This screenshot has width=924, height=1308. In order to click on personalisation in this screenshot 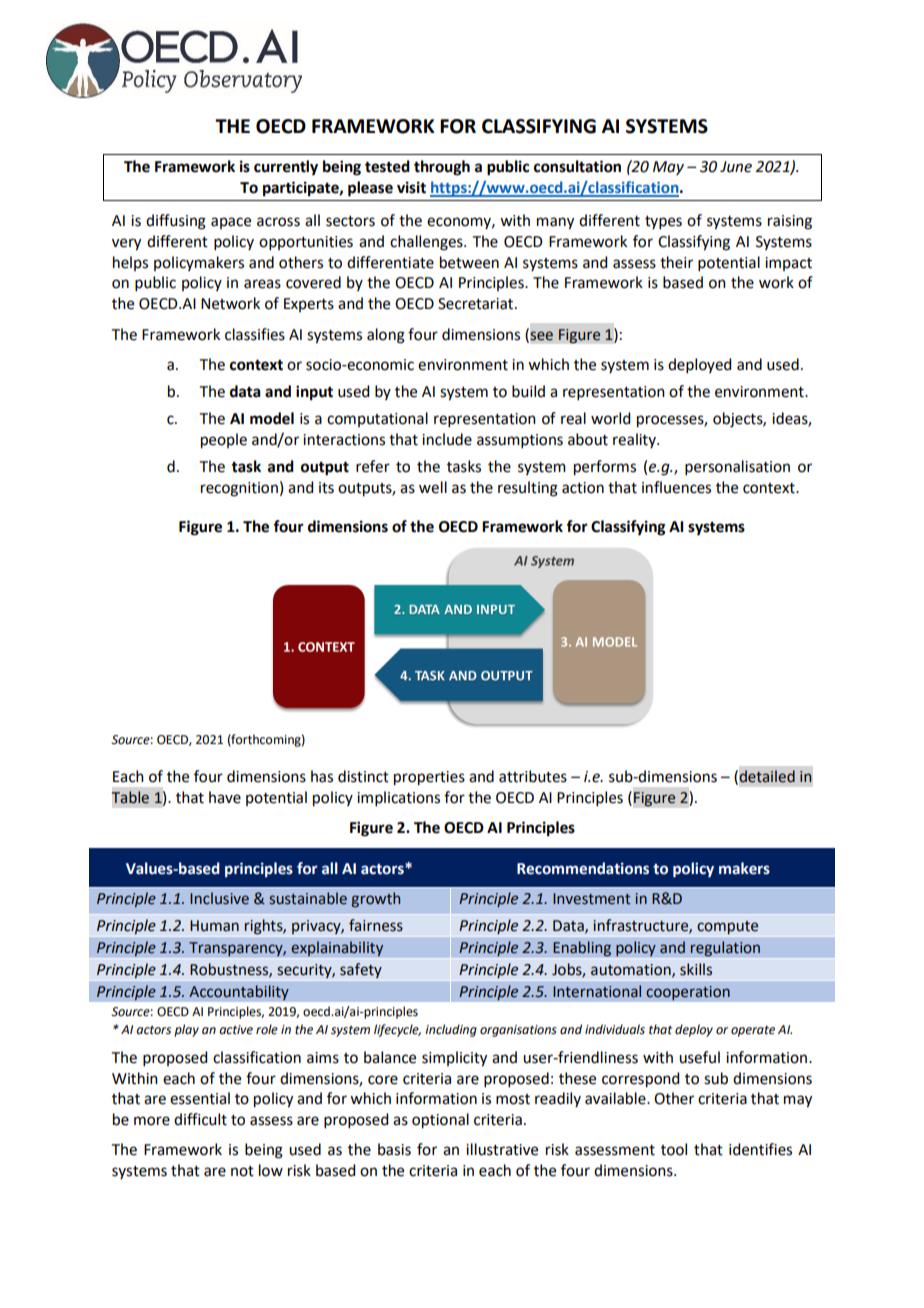, I will do `click(737, 467)`.
